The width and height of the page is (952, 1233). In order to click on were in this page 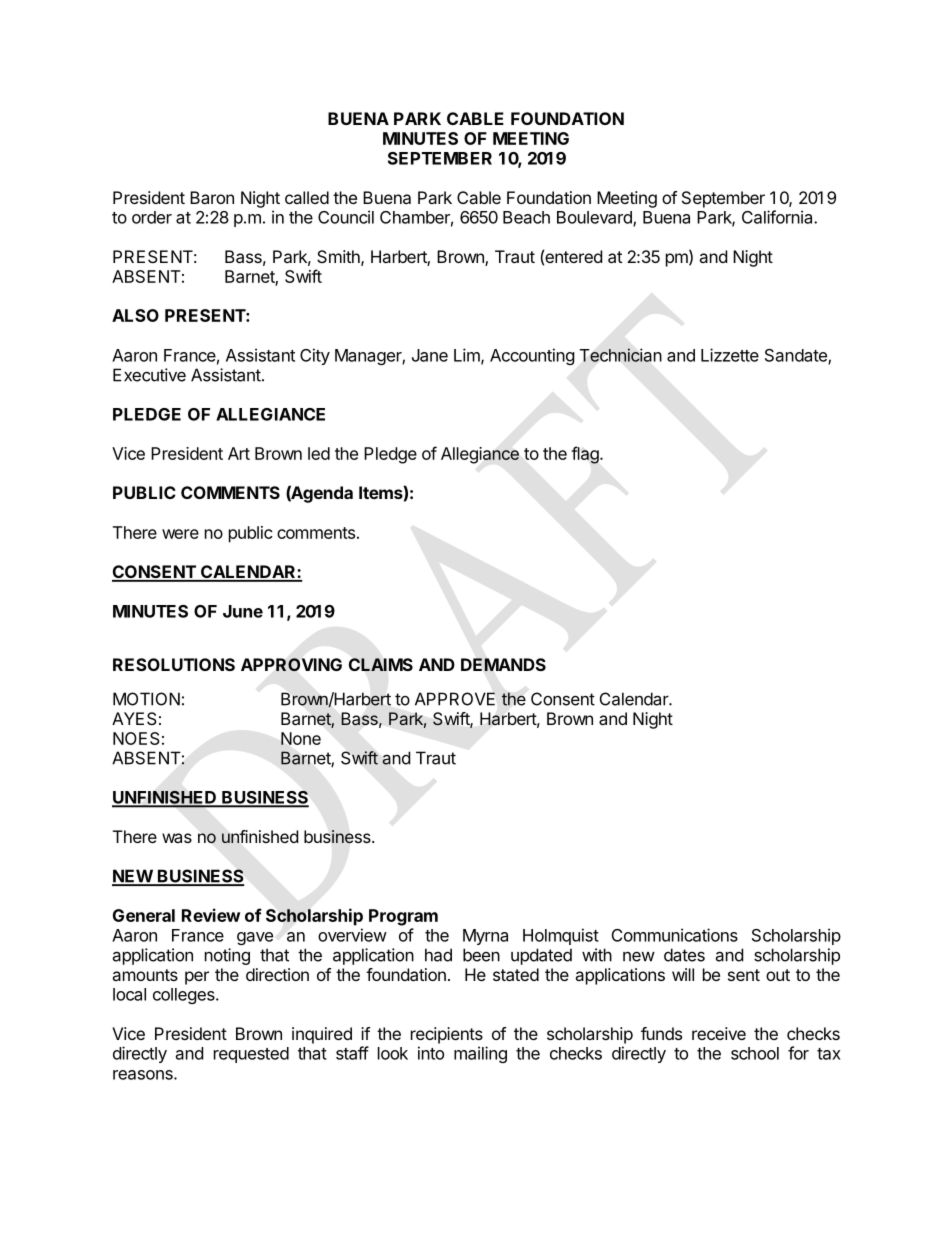, I will do `click(180, 534)`.
